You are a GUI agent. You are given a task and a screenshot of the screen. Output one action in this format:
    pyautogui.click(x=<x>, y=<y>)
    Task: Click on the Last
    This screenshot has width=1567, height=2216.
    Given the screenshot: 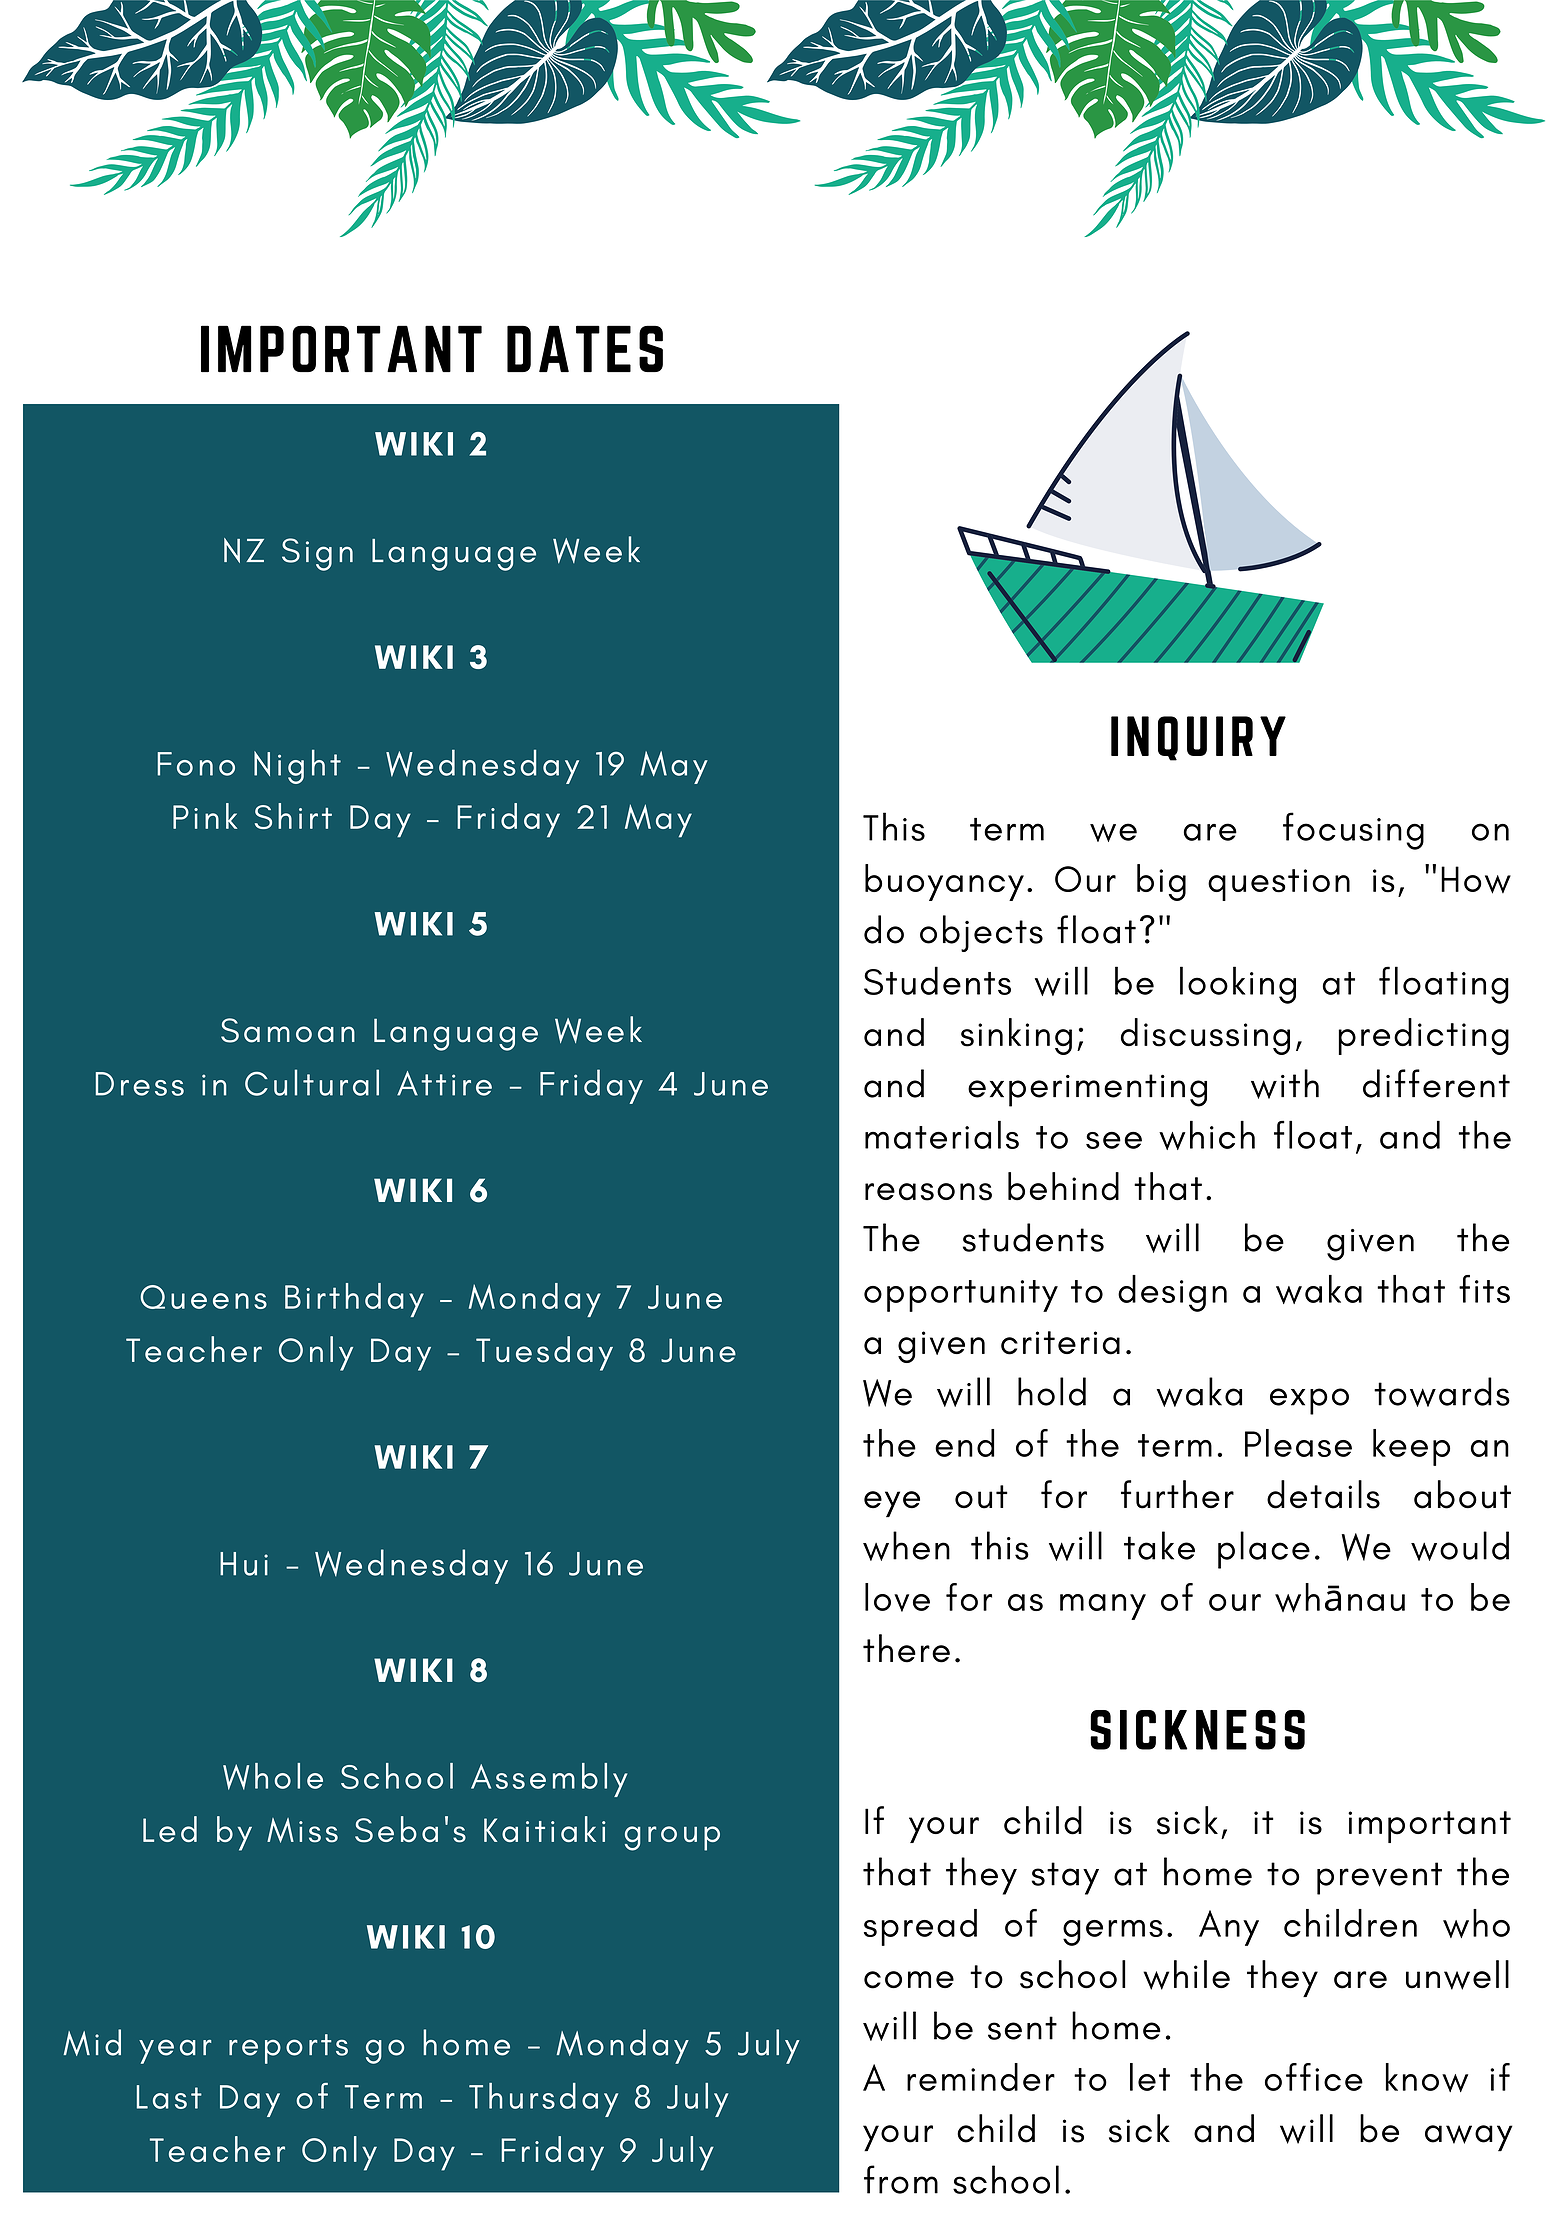 What is the action you would take?
    pyautogui.click(x=169, y=2097)
